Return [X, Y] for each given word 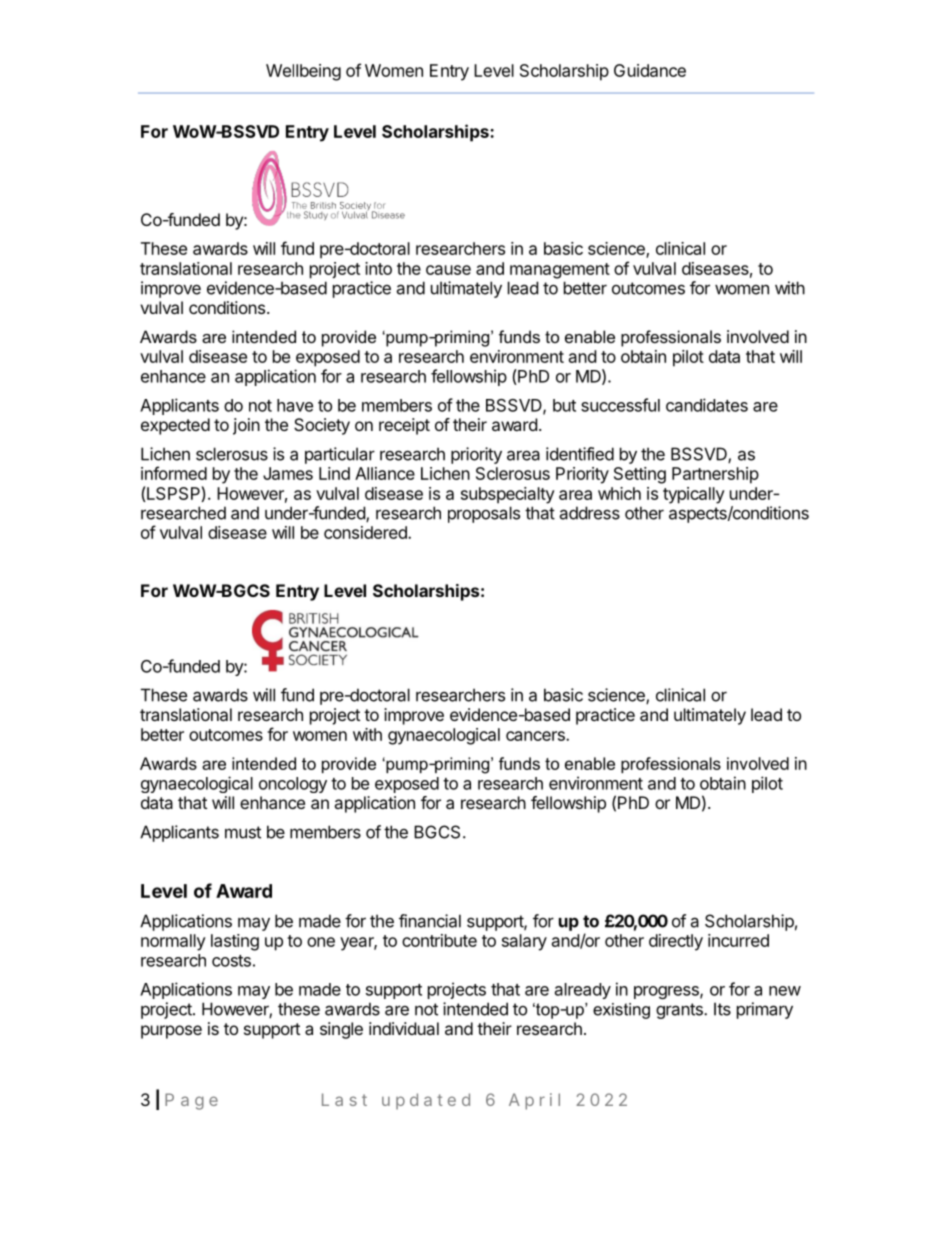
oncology [293, 785]
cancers [536, 736]
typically [694, 495]
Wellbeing [303, 72]
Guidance [650, 70]
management [560, 271]
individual [404, 1028]
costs [231, 961]
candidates [707, 405]
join [246, 426]
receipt [404, 426]
